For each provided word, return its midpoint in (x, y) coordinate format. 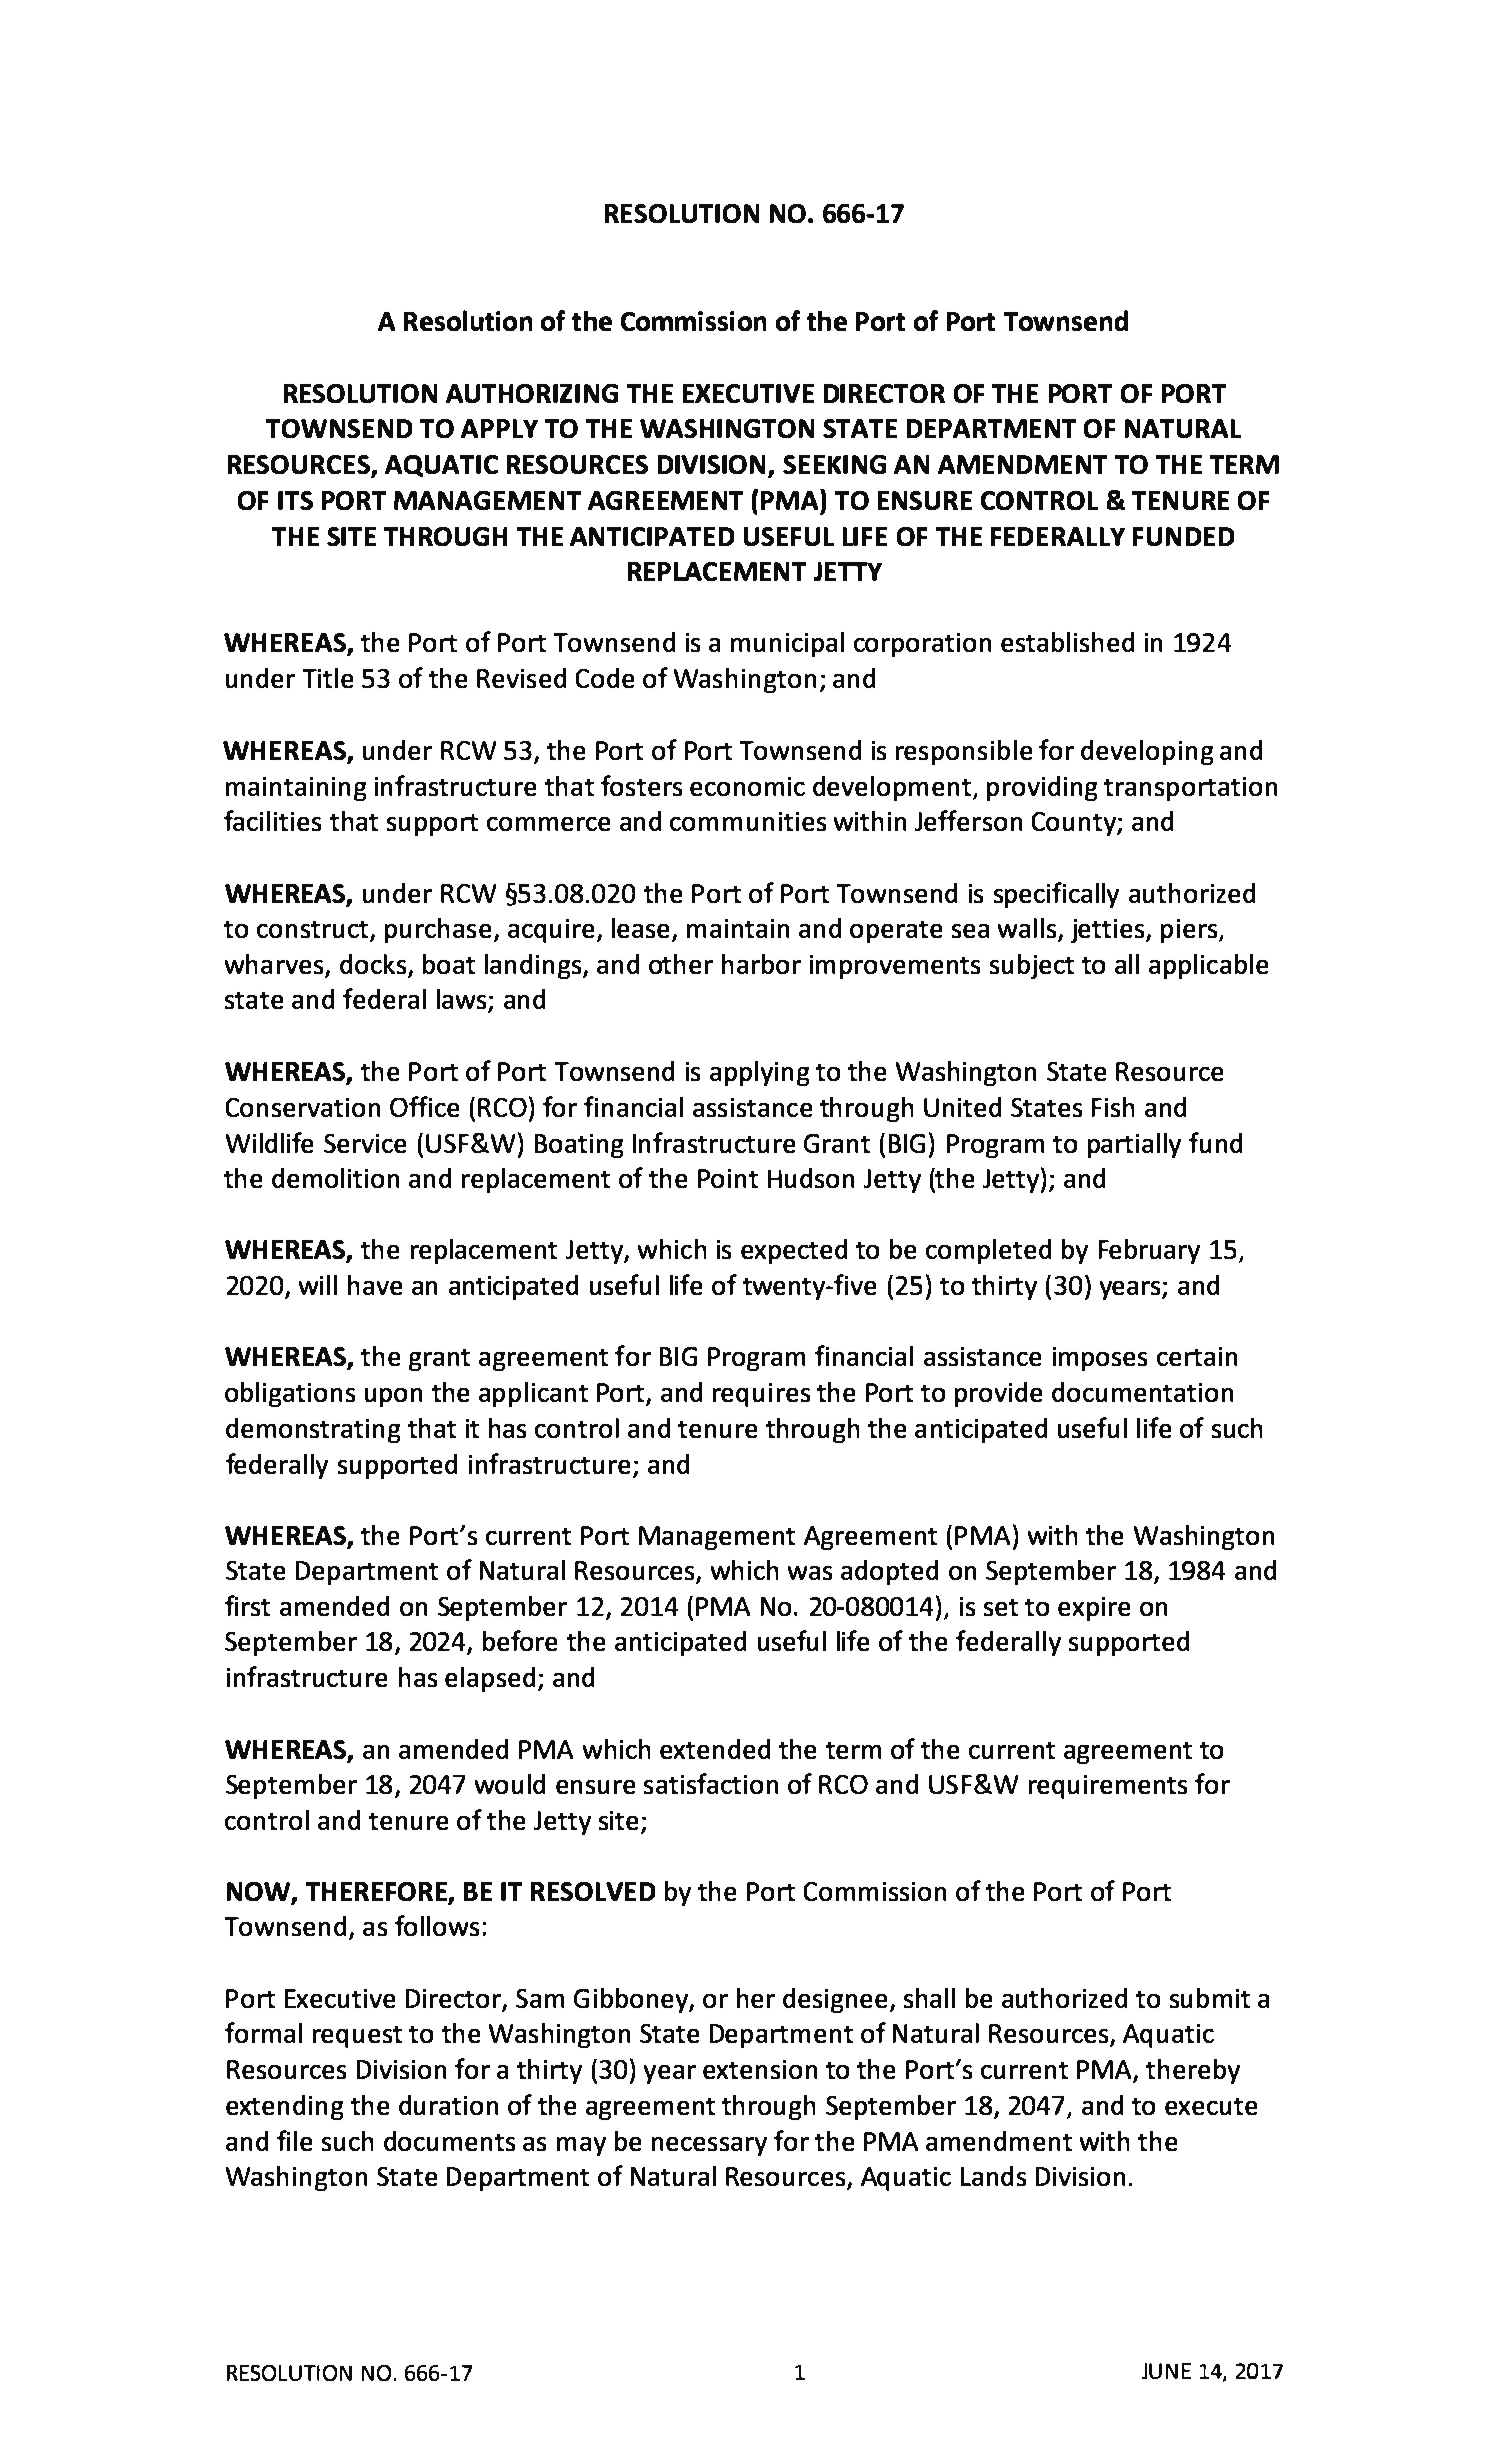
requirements (1108, 1787)
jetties (1109, 931)
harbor (761, 964)
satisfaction (711, 1783)
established (1067, 642)
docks (373, 964)
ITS (295, 500)
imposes (1100, 1359)
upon (393, 1397)
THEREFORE (376, 1891)
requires (761, 1395)
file (294, 2140)
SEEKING (834, 464)
